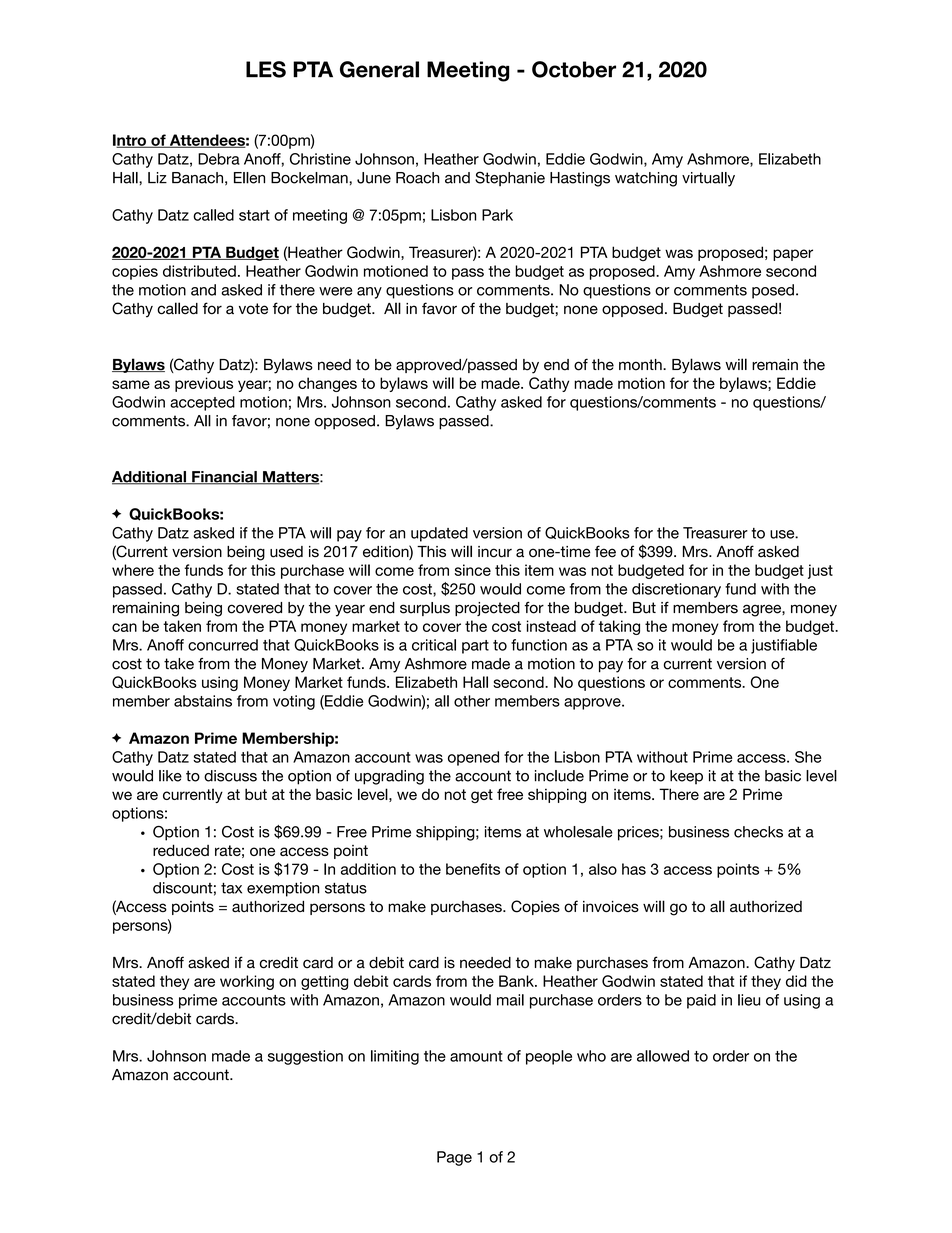 This page has width=952, height=1233. I want to click on virtually, so click(708, 179).
